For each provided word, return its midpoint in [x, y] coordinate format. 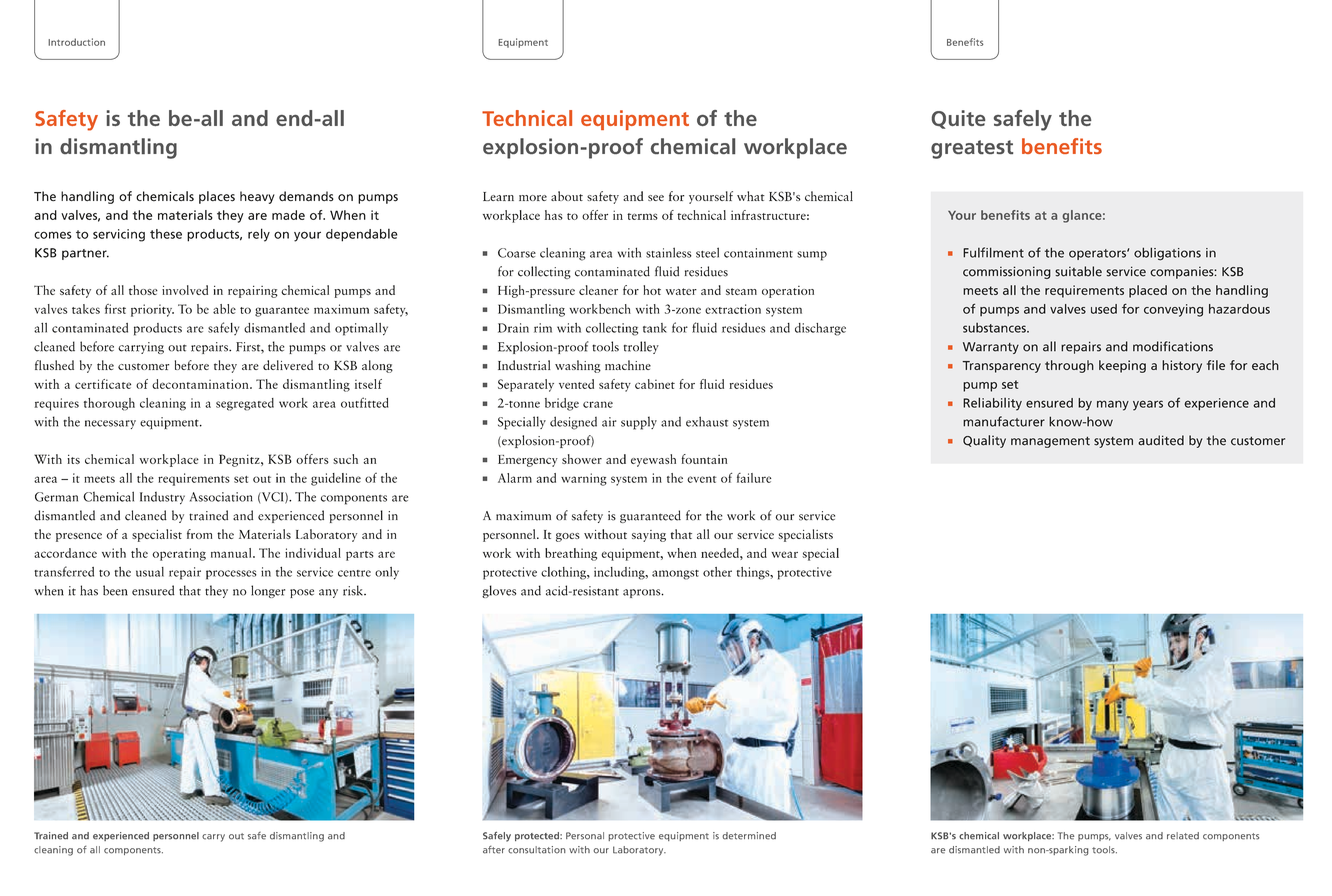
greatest [972, 149]
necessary [110, 424]
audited [1161, 440]
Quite [958, 119]
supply [639, 423]
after [494, 850]
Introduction [76, 42]
